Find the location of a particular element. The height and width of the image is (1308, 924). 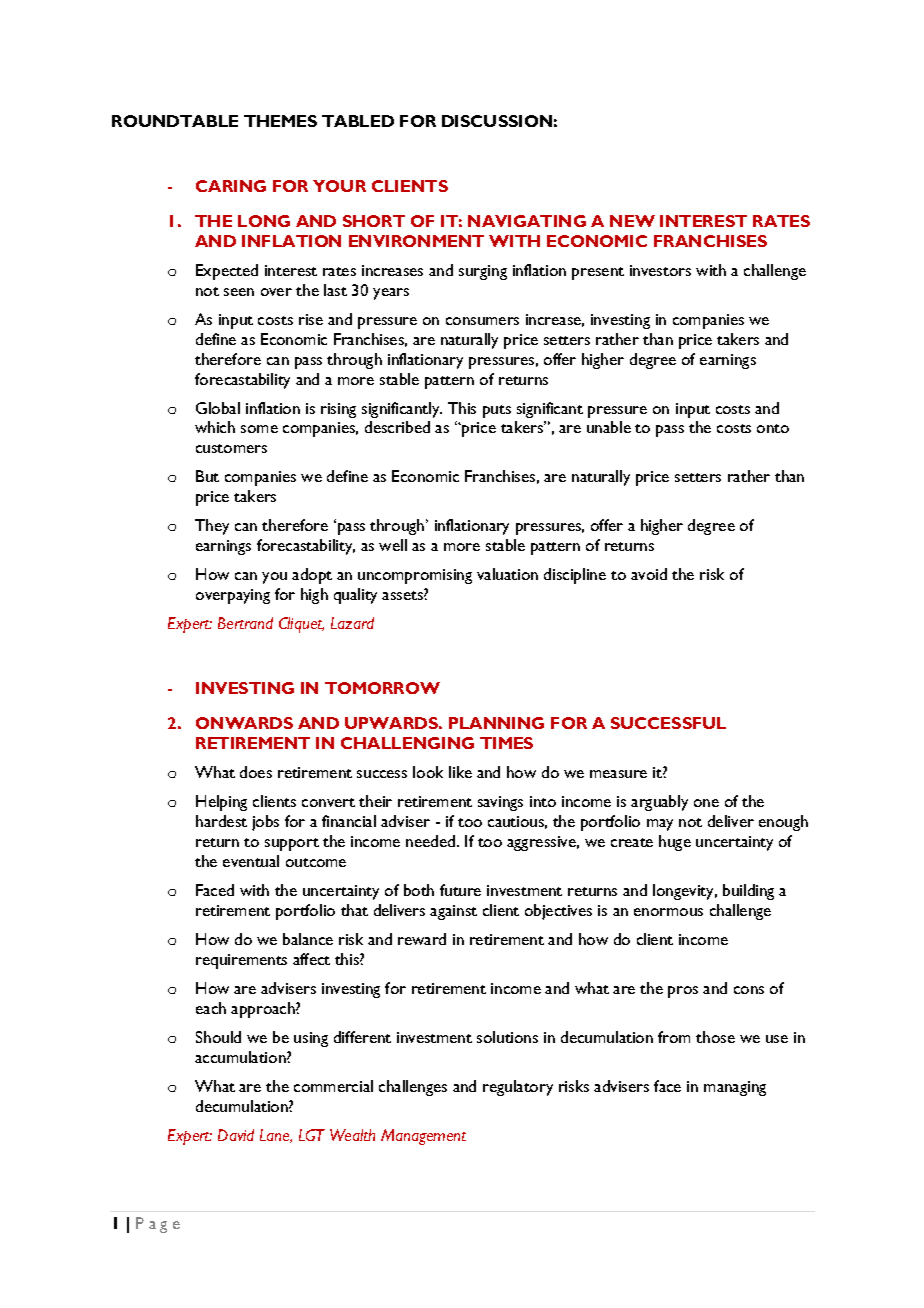

requirements is located at coordinates (241, 961).
